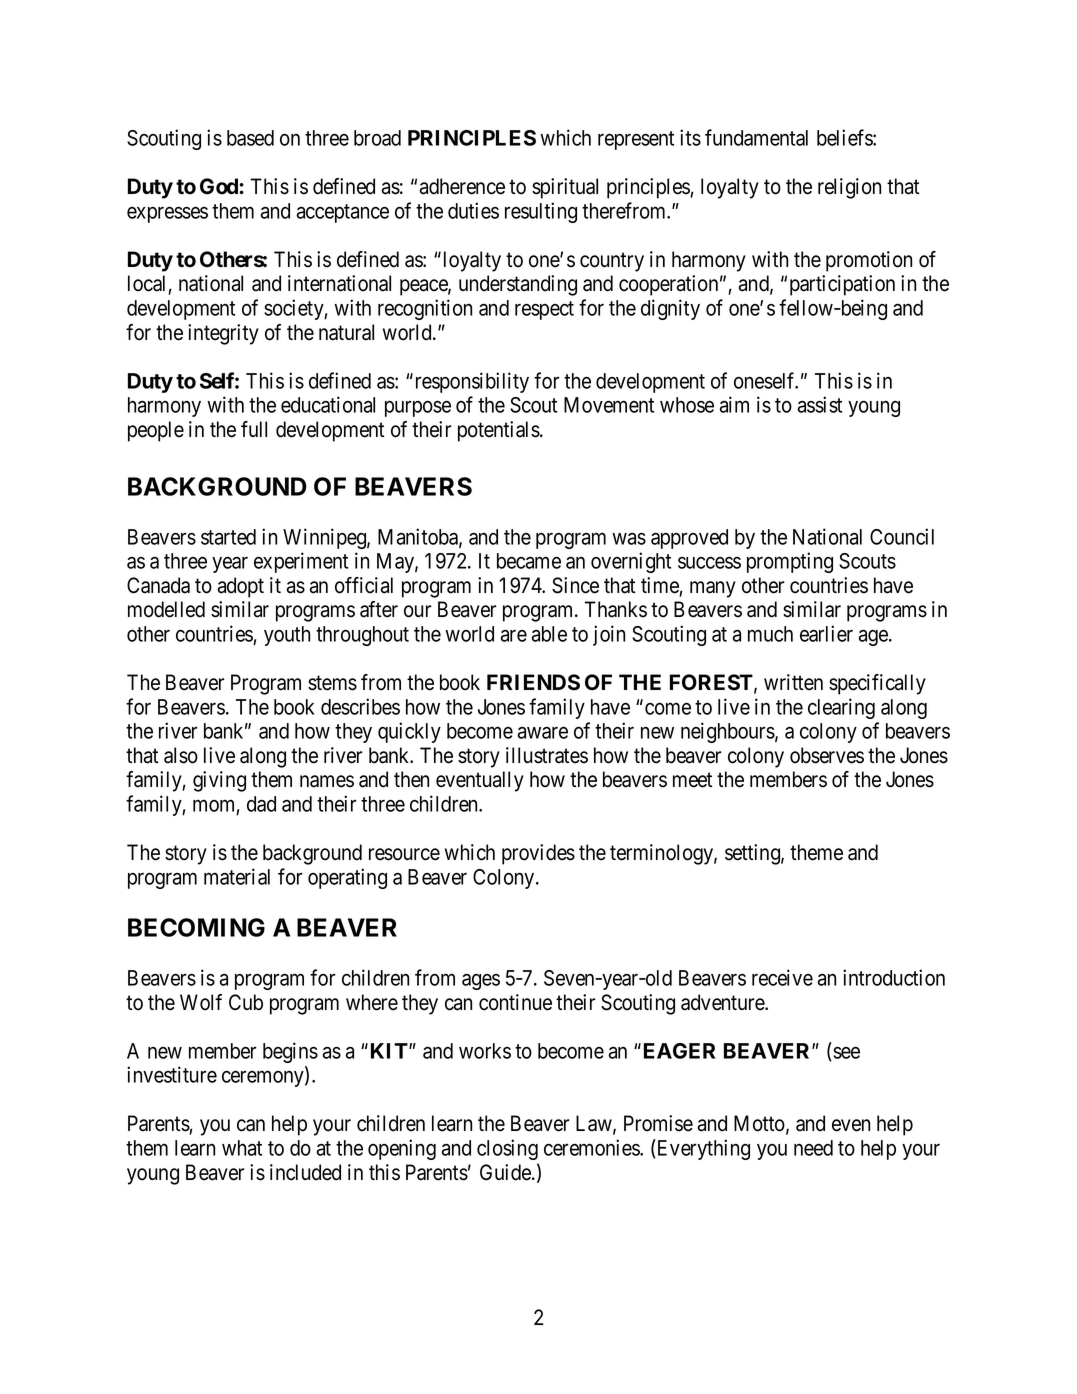  What do you see at coordinates (220, 186) in the screenshot?
I see `God` at bounding box center [220, 186].
